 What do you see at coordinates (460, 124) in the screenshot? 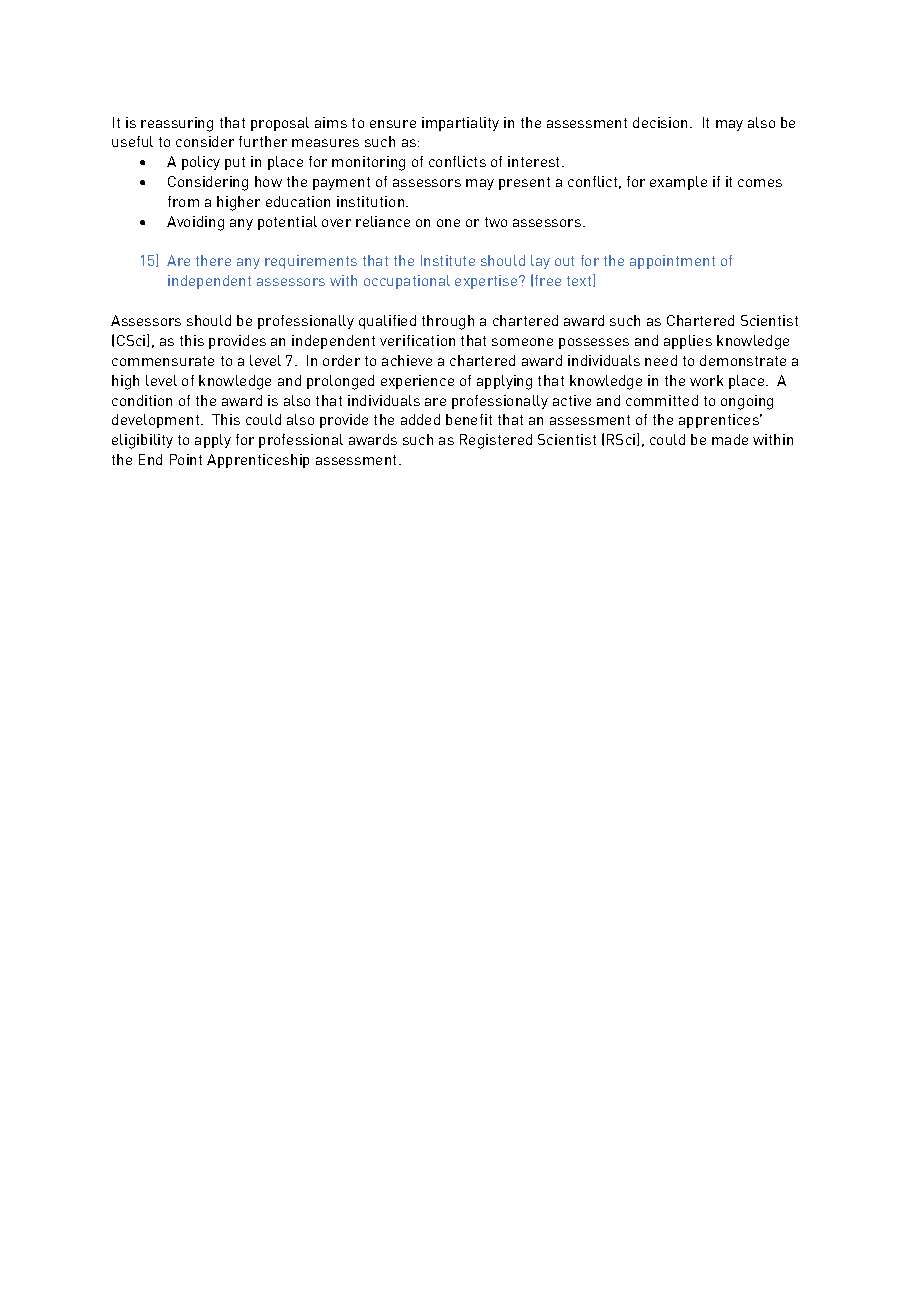
I see `impartiality` at bounding box center [460, 124].
